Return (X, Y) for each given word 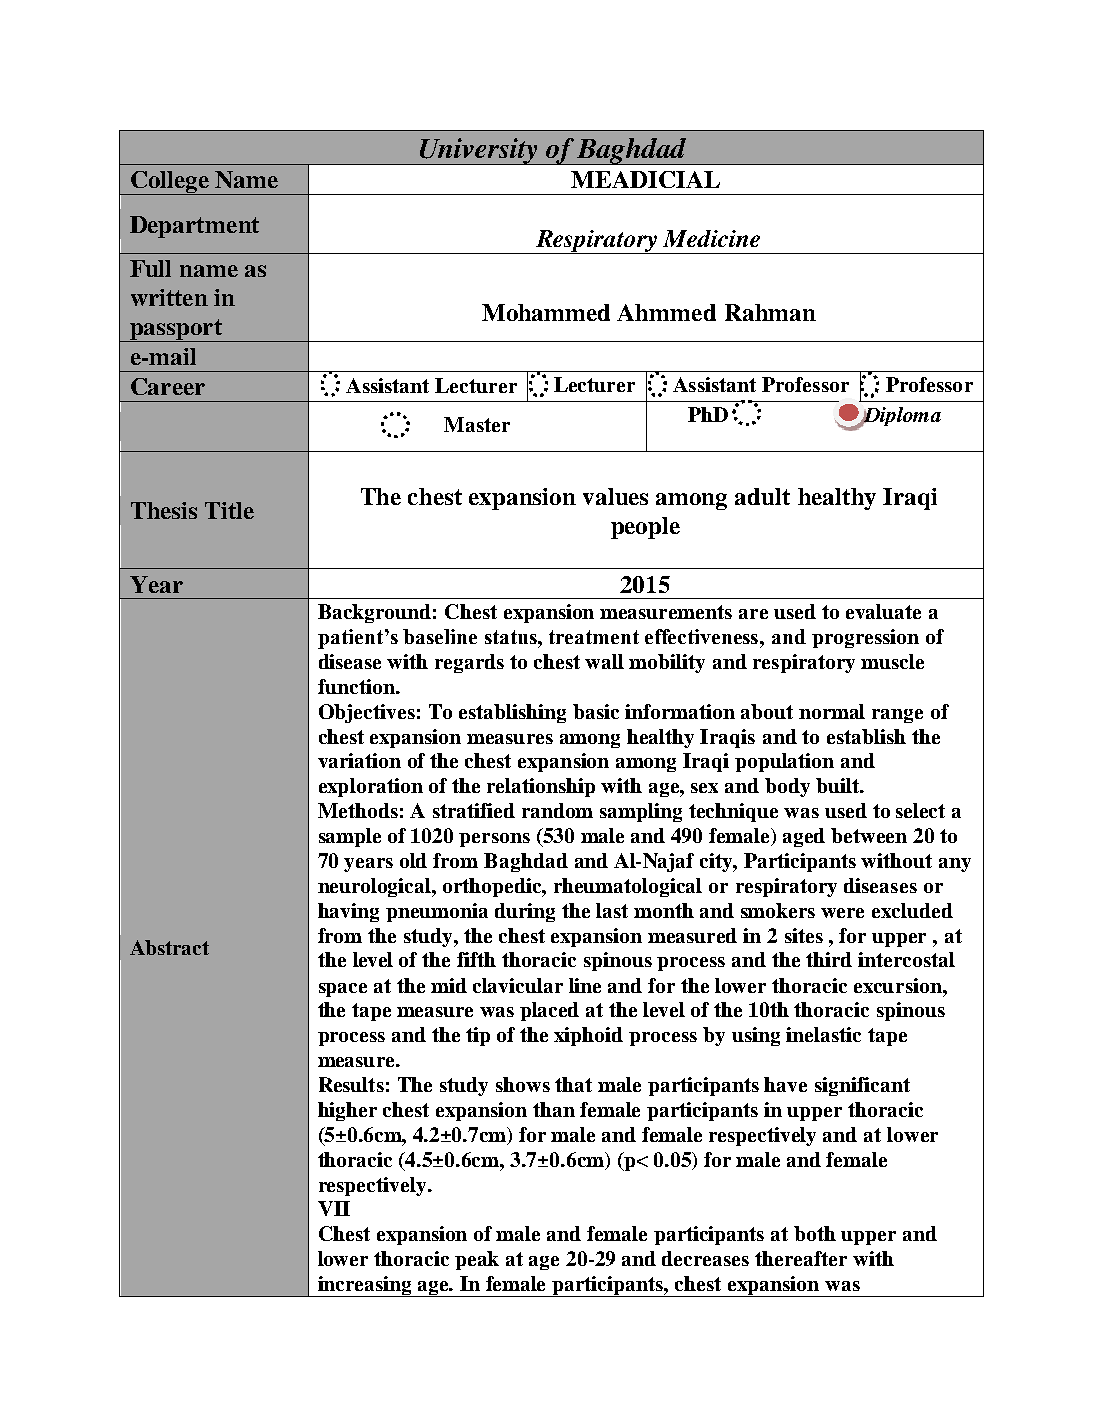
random (557, 810)
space (343, 990)
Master (477, 424)
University (479, 151)
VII (334, 1208)
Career (168, 386)
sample (350, 837)
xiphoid (588, 1036)
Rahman (770, 312)
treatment (594, 637)
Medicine (711, 238)
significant (862, 1086)
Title (229, 510)
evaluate (883, 611)
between (869, 835)
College (170, 183)
